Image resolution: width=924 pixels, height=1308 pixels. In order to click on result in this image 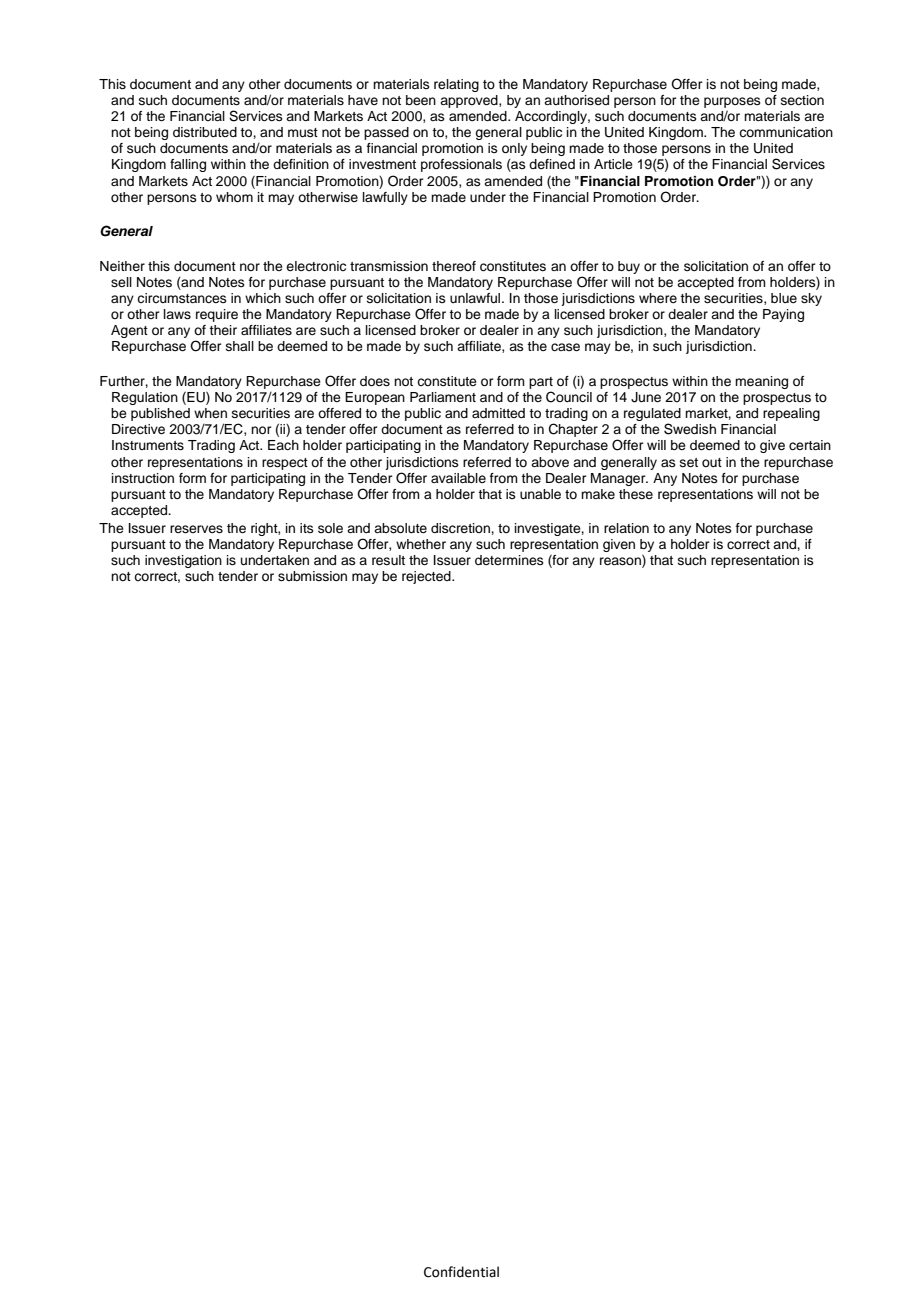, I will do `click(388, 560)`.
